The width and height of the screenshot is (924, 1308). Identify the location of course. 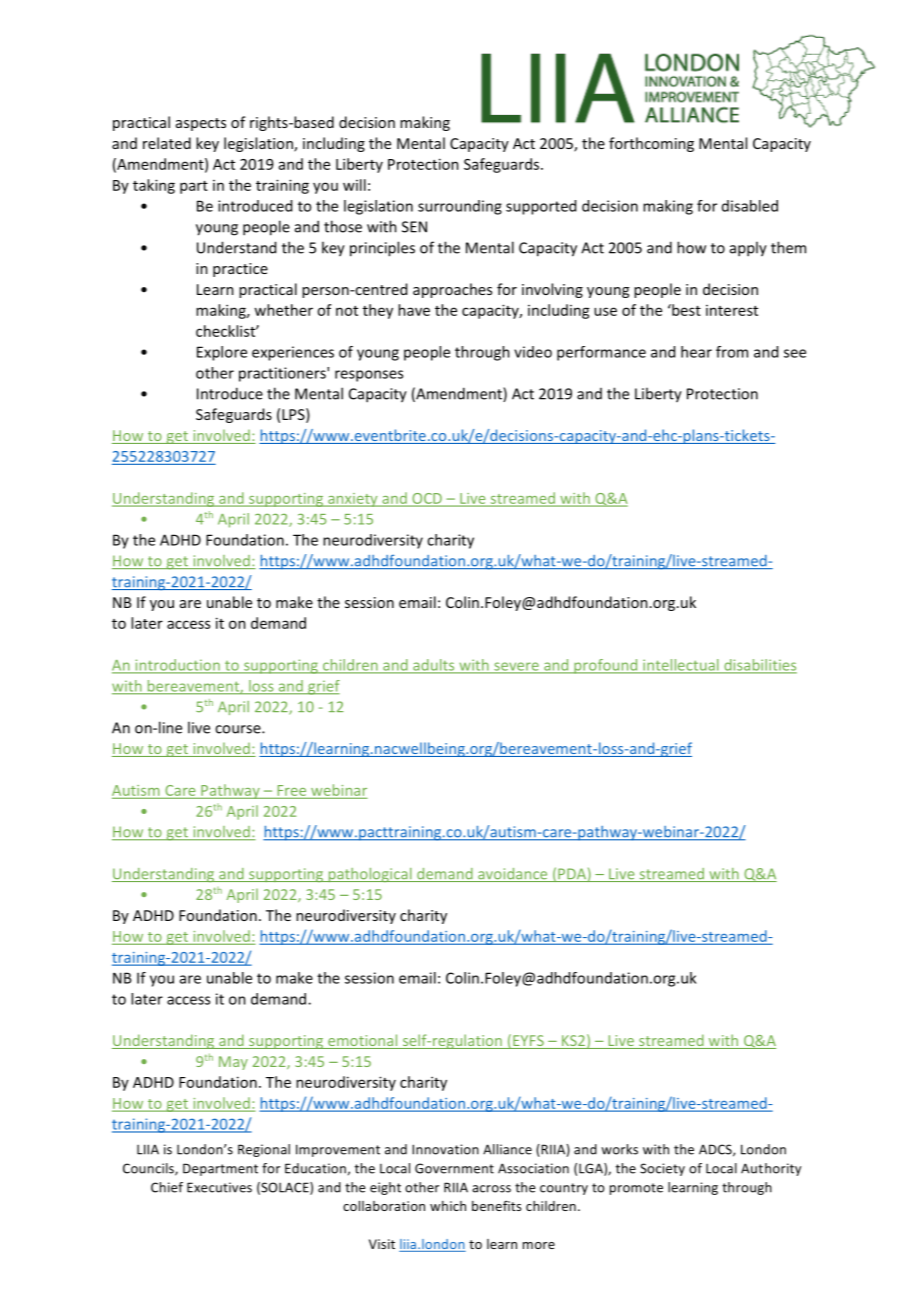
(239, 729).
